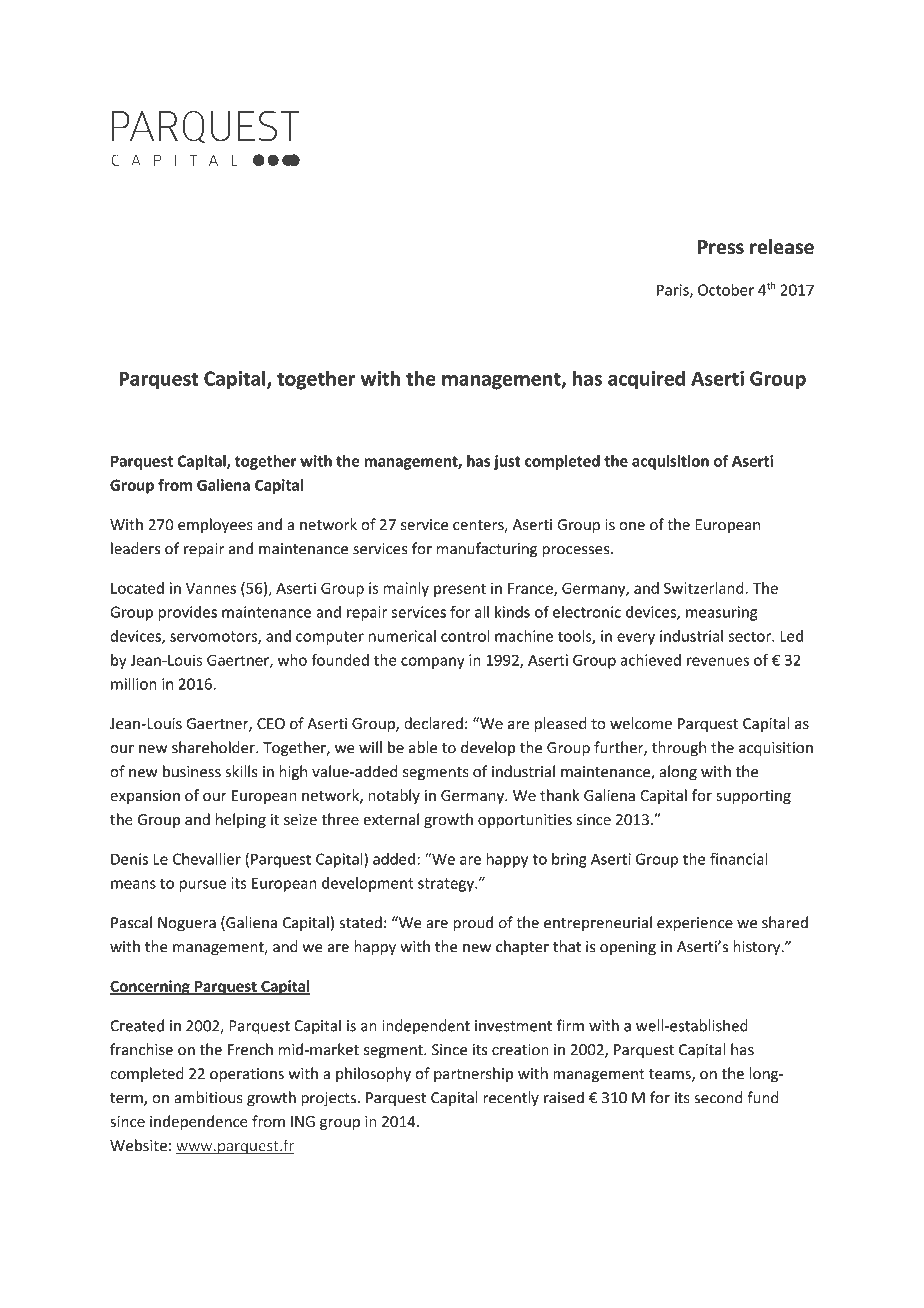 The image size is (924, 1308). I want to click on October, so click(726, 289).
